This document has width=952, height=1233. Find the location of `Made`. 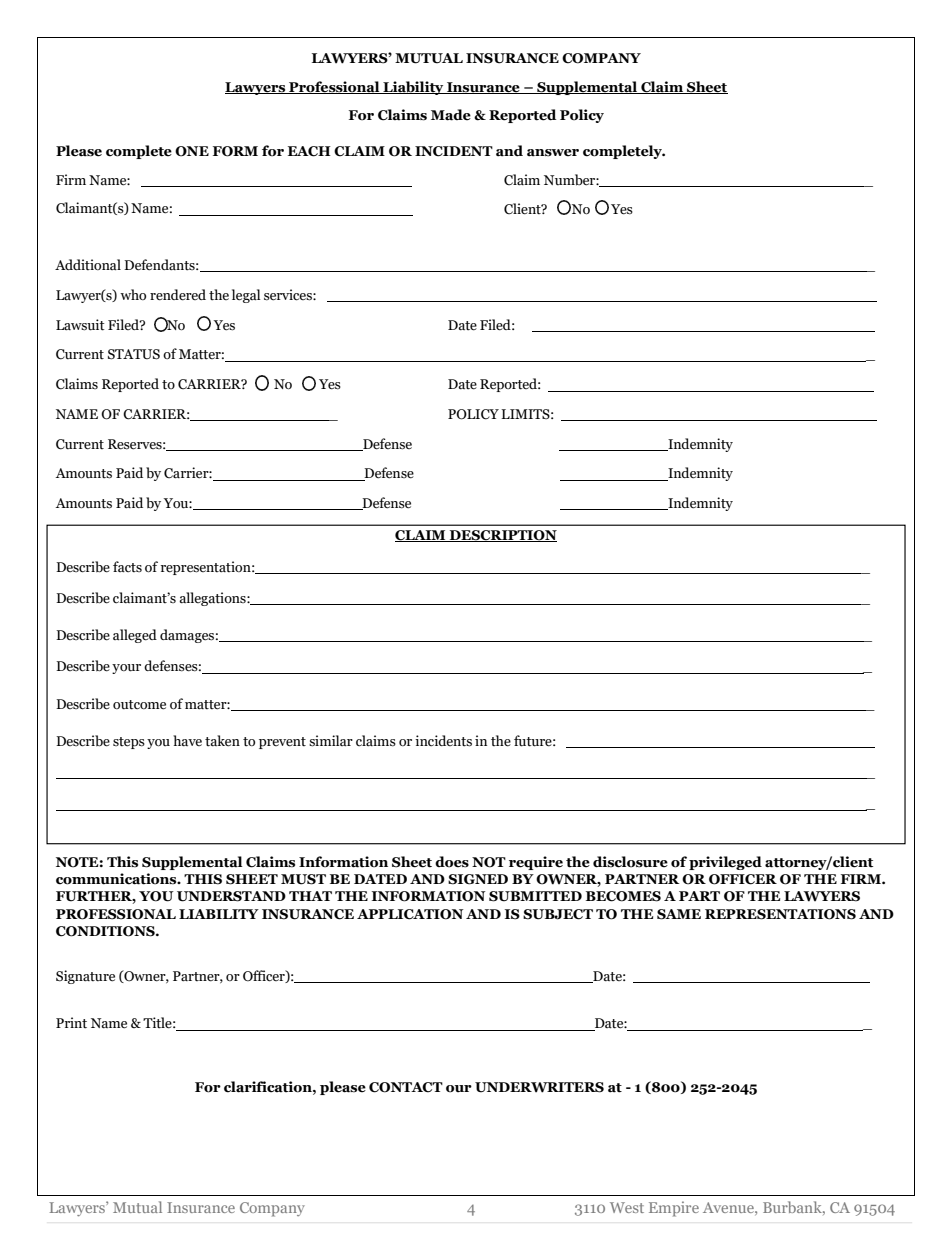

Made is located at coordinates (451, 115).
